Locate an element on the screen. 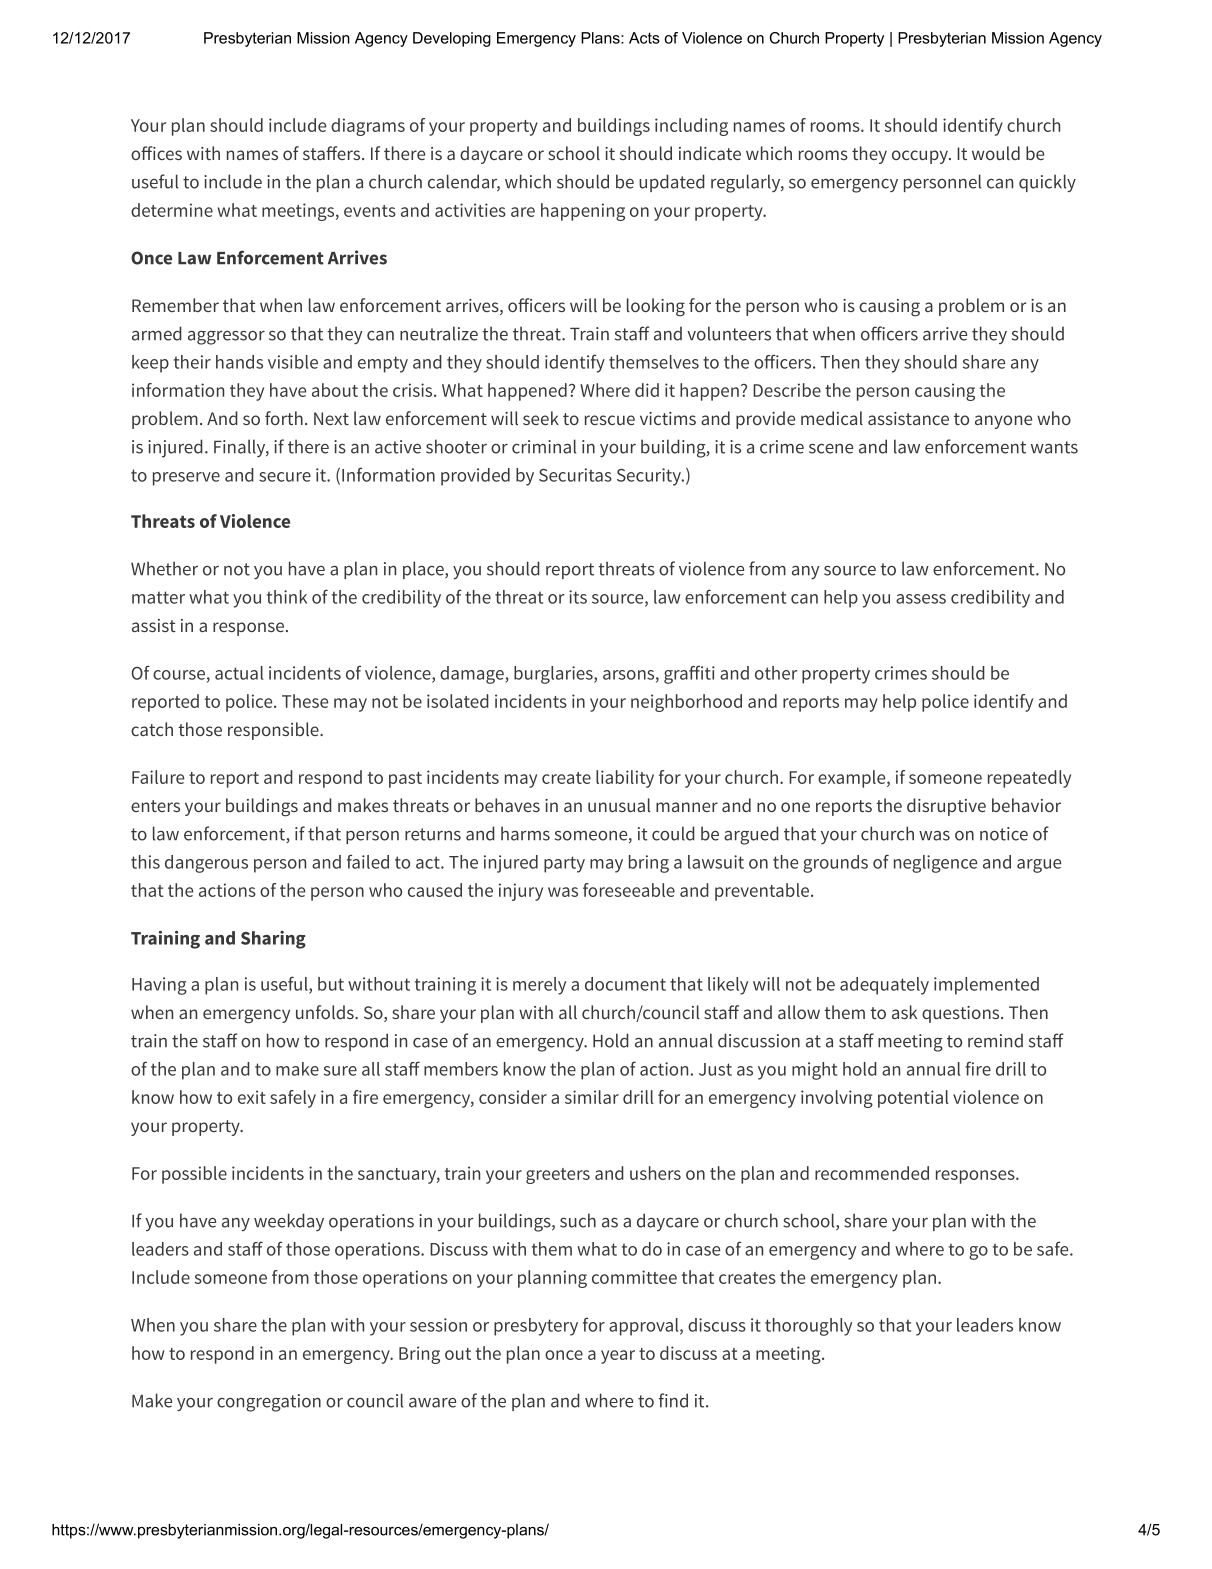  diagrams is located at coordinates (368, 127).
